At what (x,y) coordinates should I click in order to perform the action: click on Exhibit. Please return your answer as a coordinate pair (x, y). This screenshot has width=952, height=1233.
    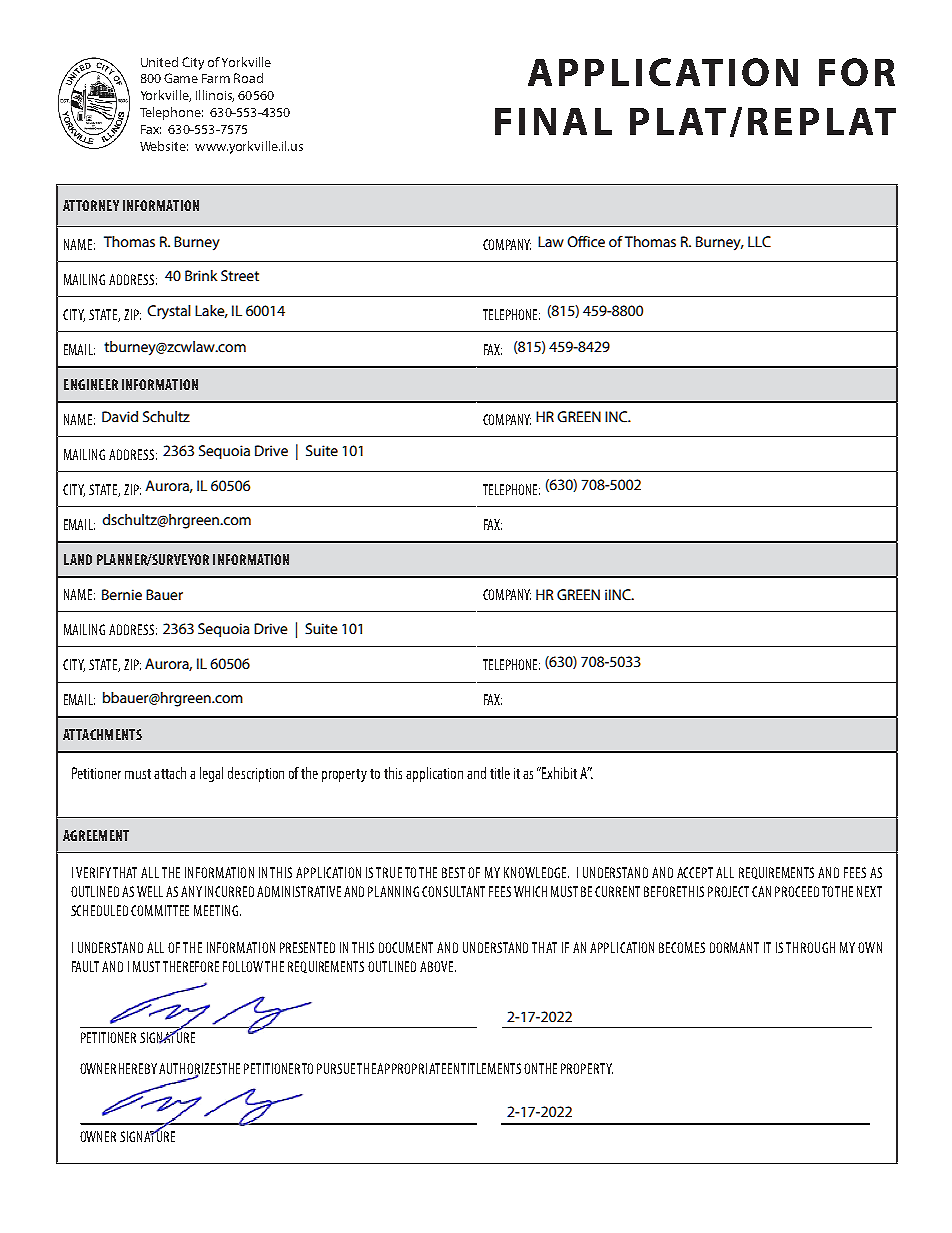
    Looking at the image, I should click on (559, 773).
